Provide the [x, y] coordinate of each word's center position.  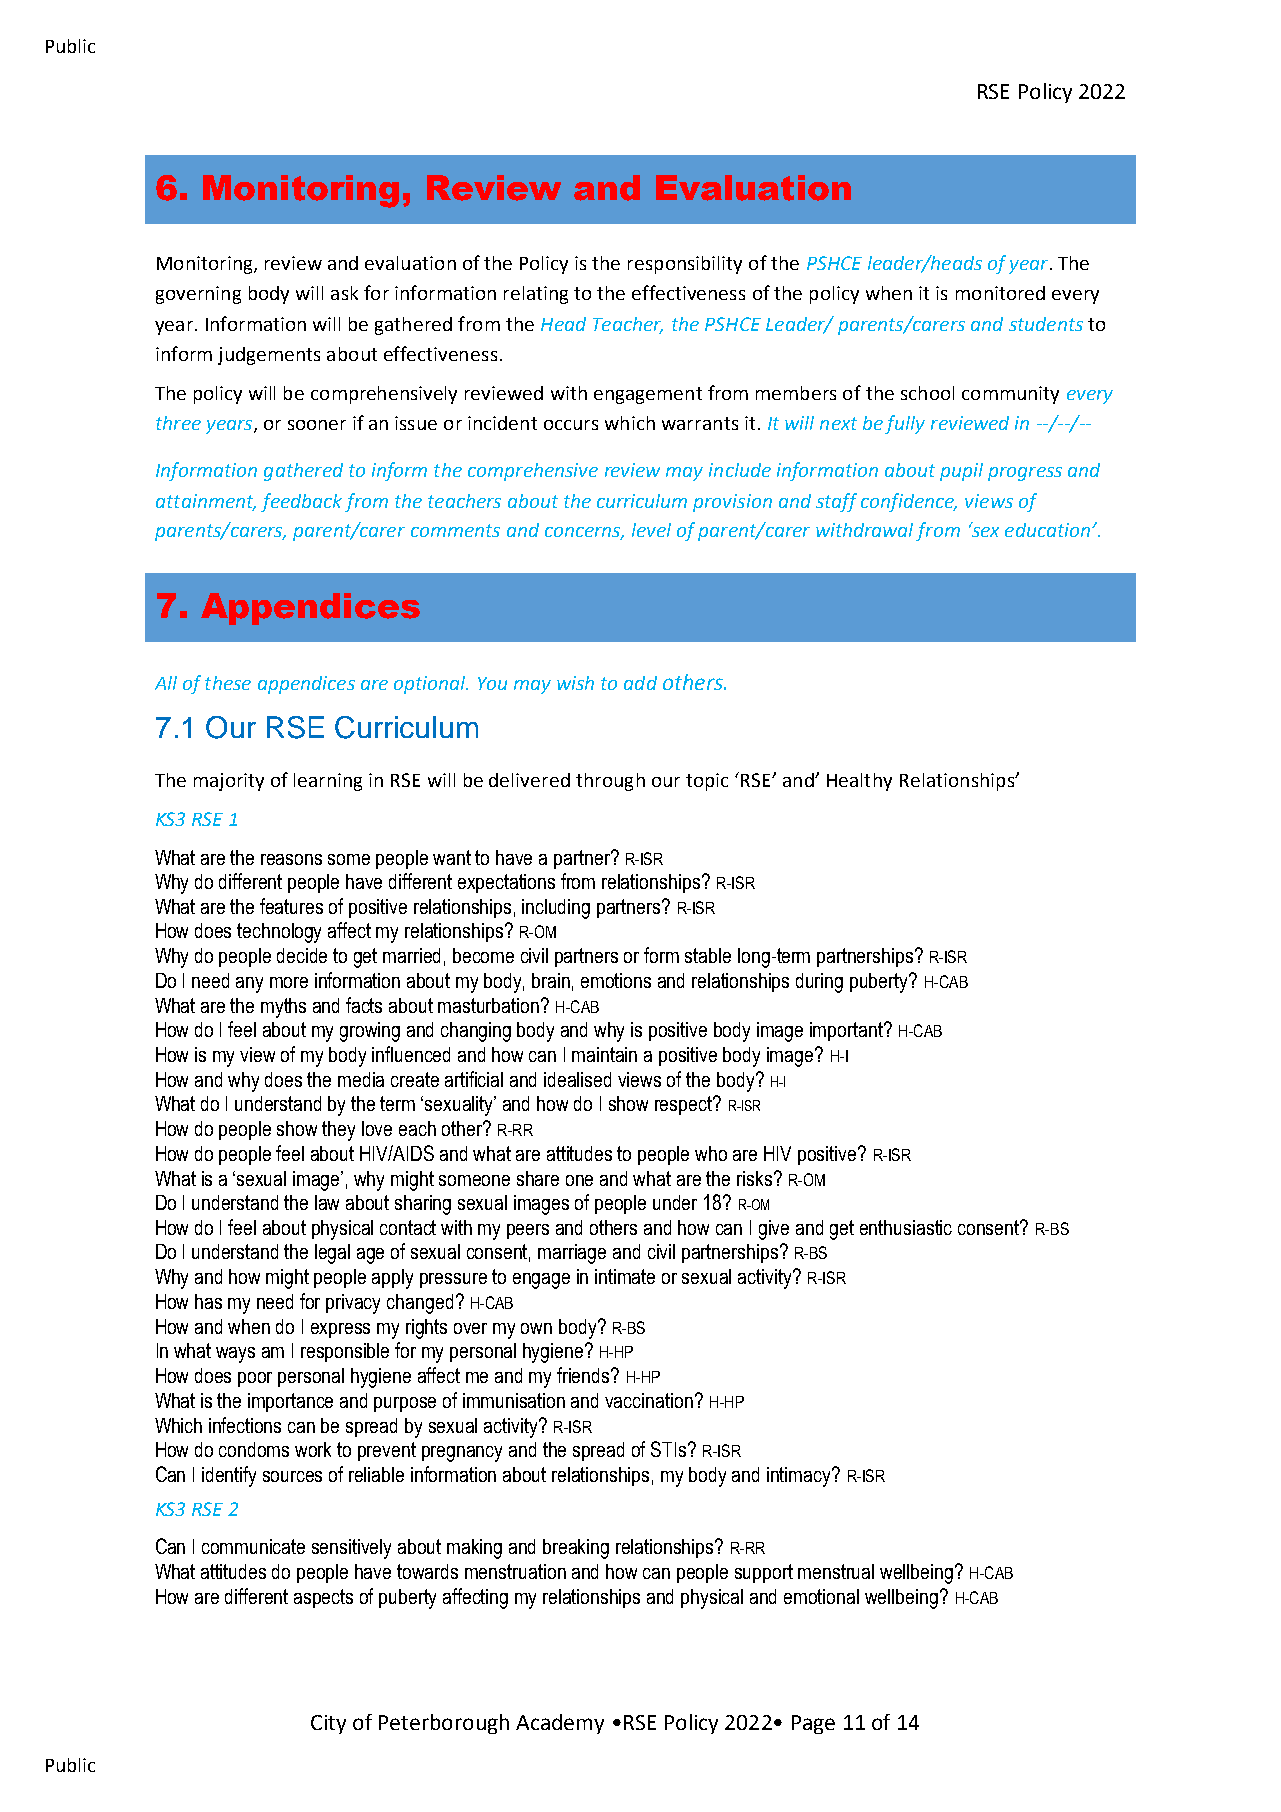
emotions [616, 980]
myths [283, 1008]
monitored [1000, 293]
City [328, 1724]
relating [536, 295]
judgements [269, 356]
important [847, 1031]
